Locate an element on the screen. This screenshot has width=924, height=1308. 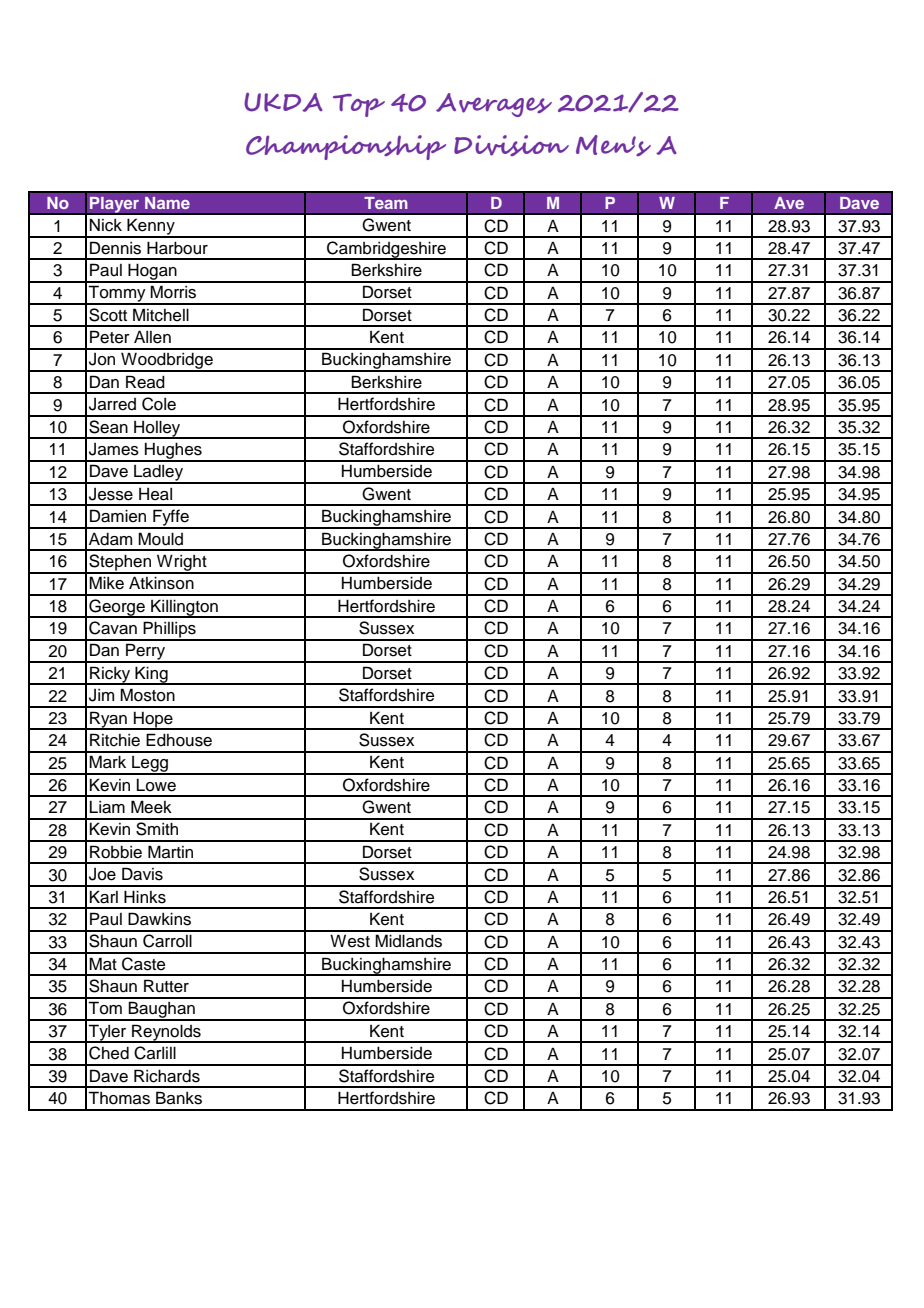
Cole is located at coordinates (159, 404).
